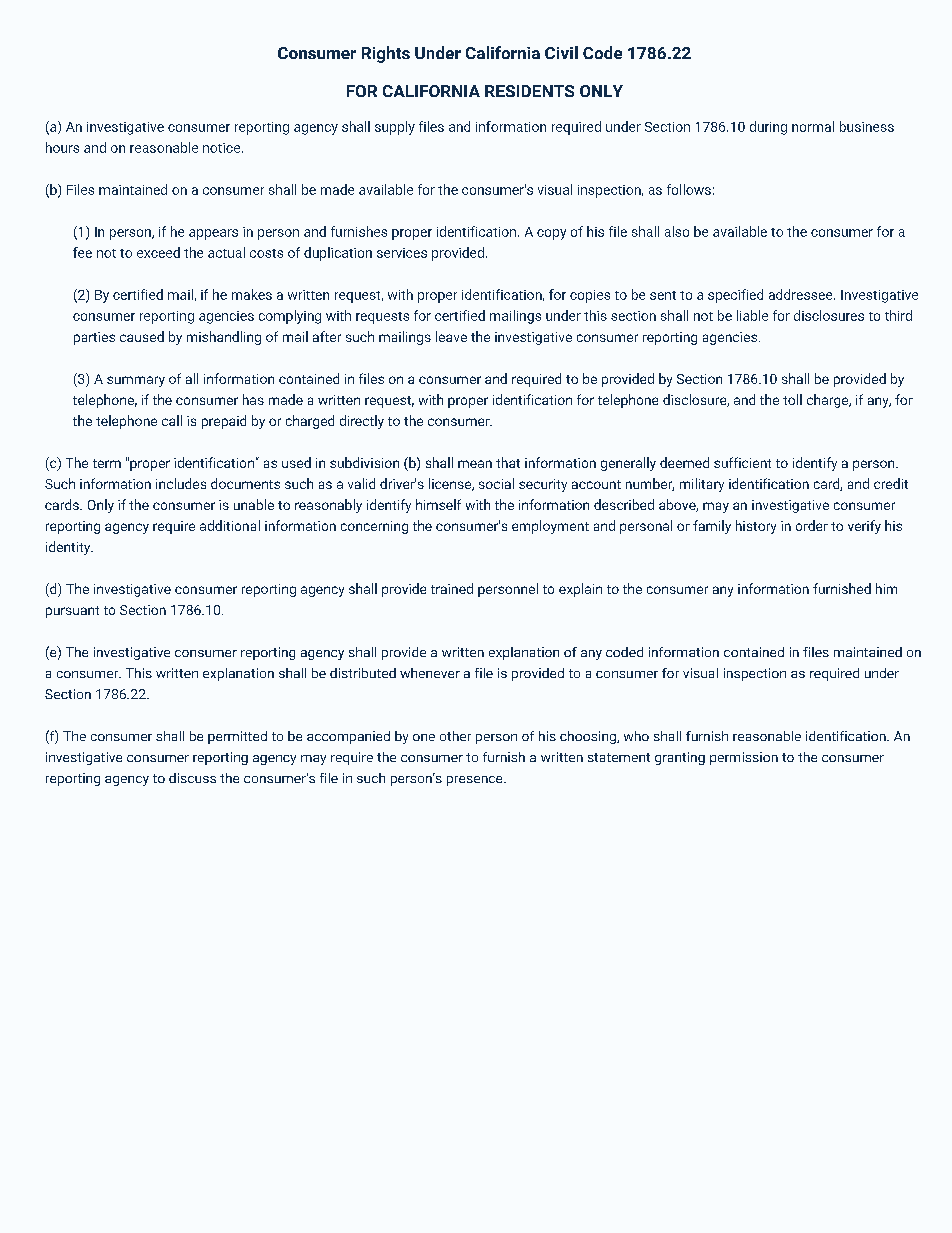 Image resolution: width=952 pixels, height=1233 pixels. Describe the element at coordinates (451, 336) in the image. I see `leave` at that location.
